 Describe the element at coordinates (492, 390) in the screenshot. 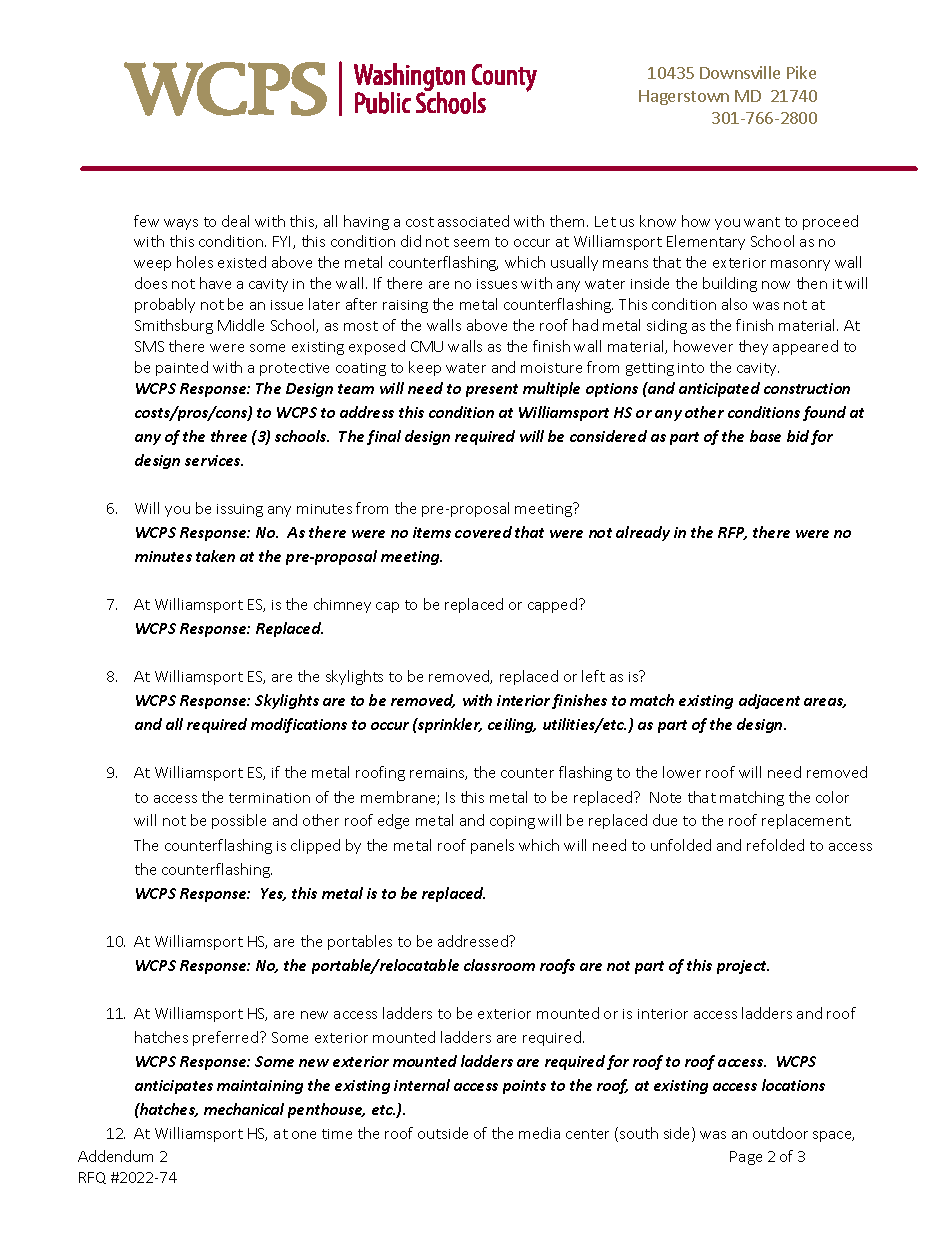

I see `present` at that location.
